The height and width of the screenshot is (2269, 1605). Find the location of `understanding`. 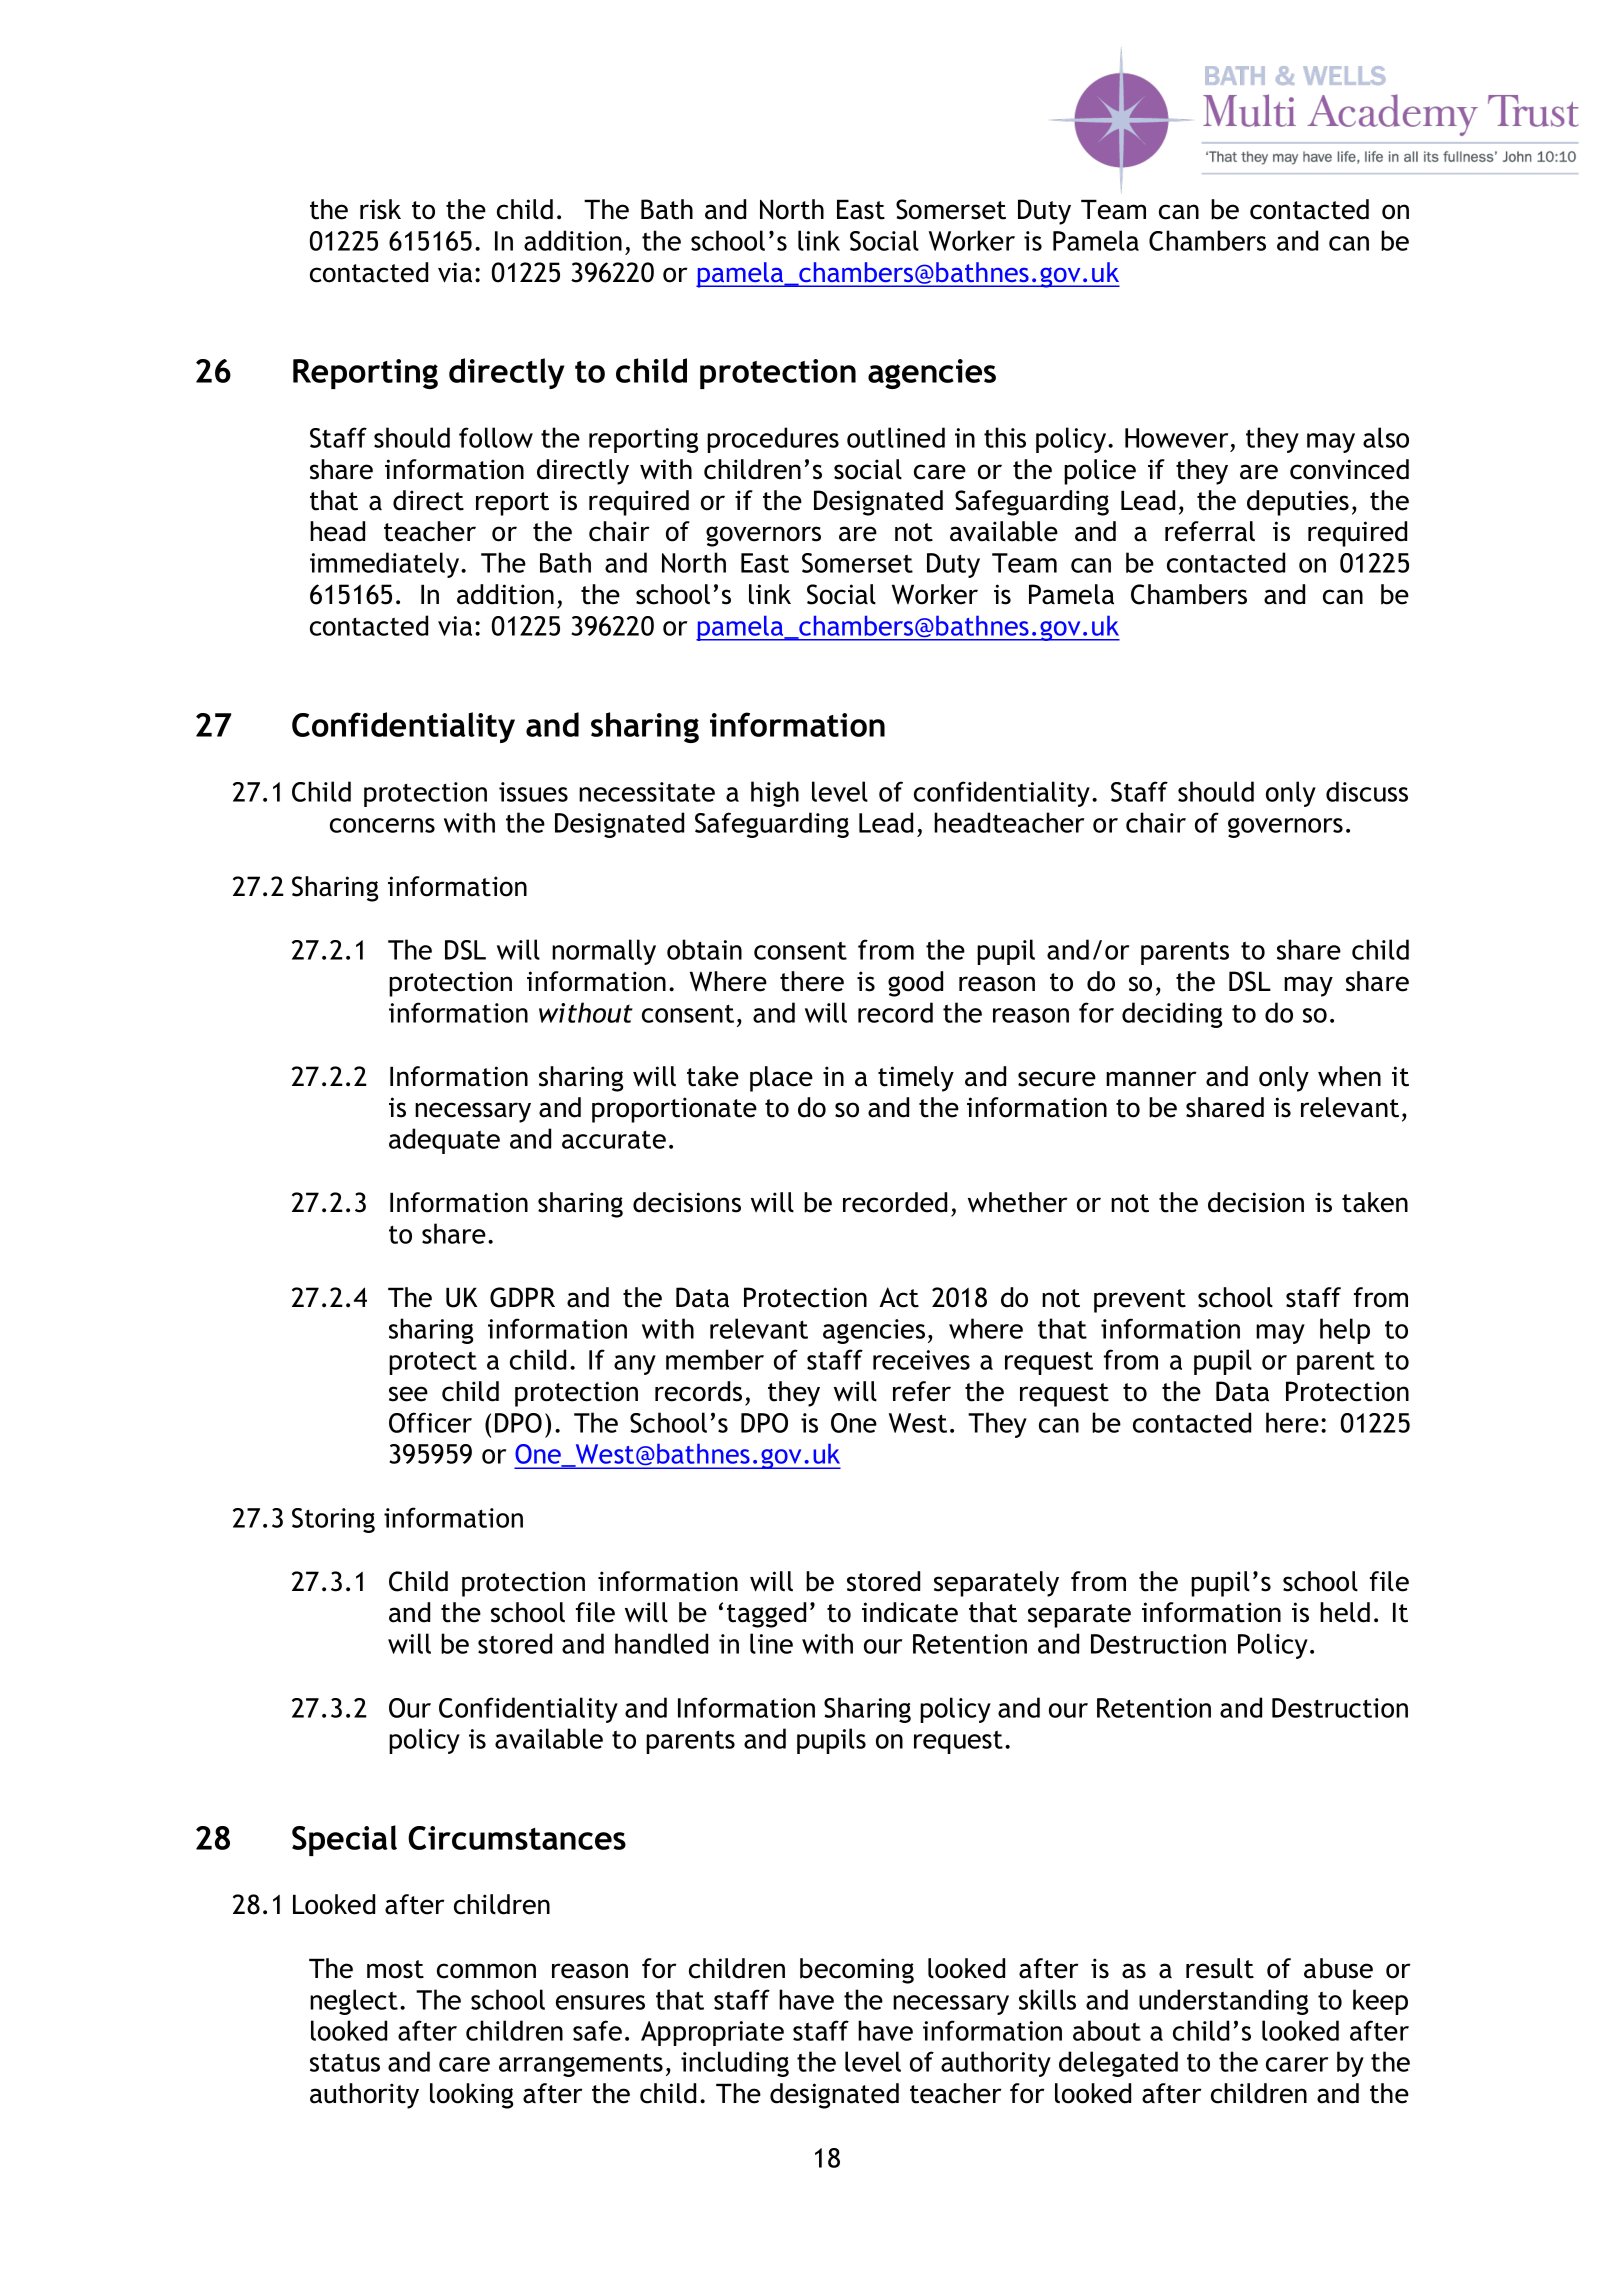

understanding is located at coordinates (1223, 2002).
